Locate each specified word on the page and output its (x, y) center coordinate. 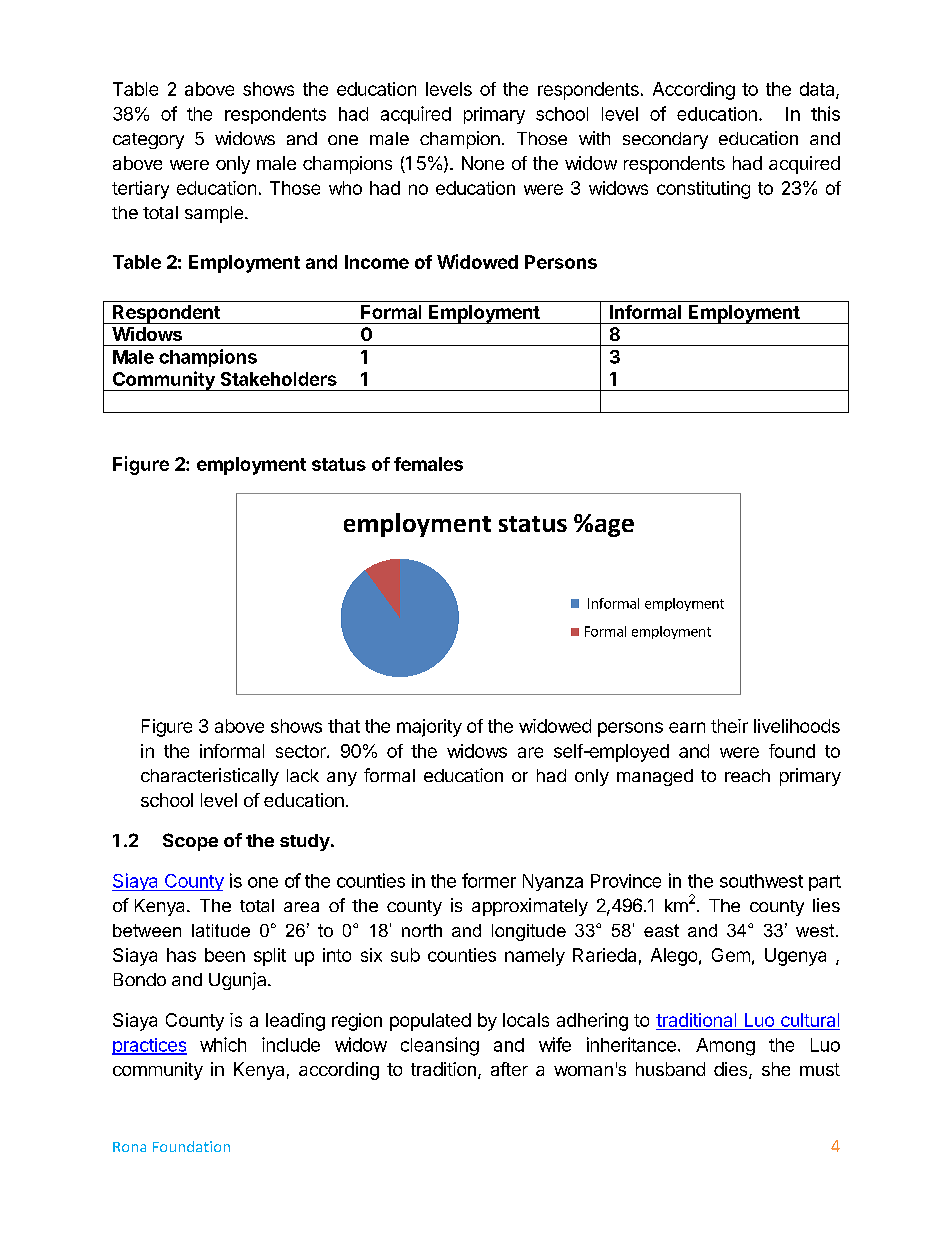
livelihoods (797, 726)
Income (377, 262)
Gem (731, 955)
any (342, 779)
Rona (129, 1147)
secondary (665, 140)
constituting (703, 190)
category (148, 141)
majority (429, 728)
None (483, 163)
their (729, 726)
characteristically (210, 777)
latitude (221, 930)
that (344, 726)
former (489, 880)
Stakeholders (279, 379)
